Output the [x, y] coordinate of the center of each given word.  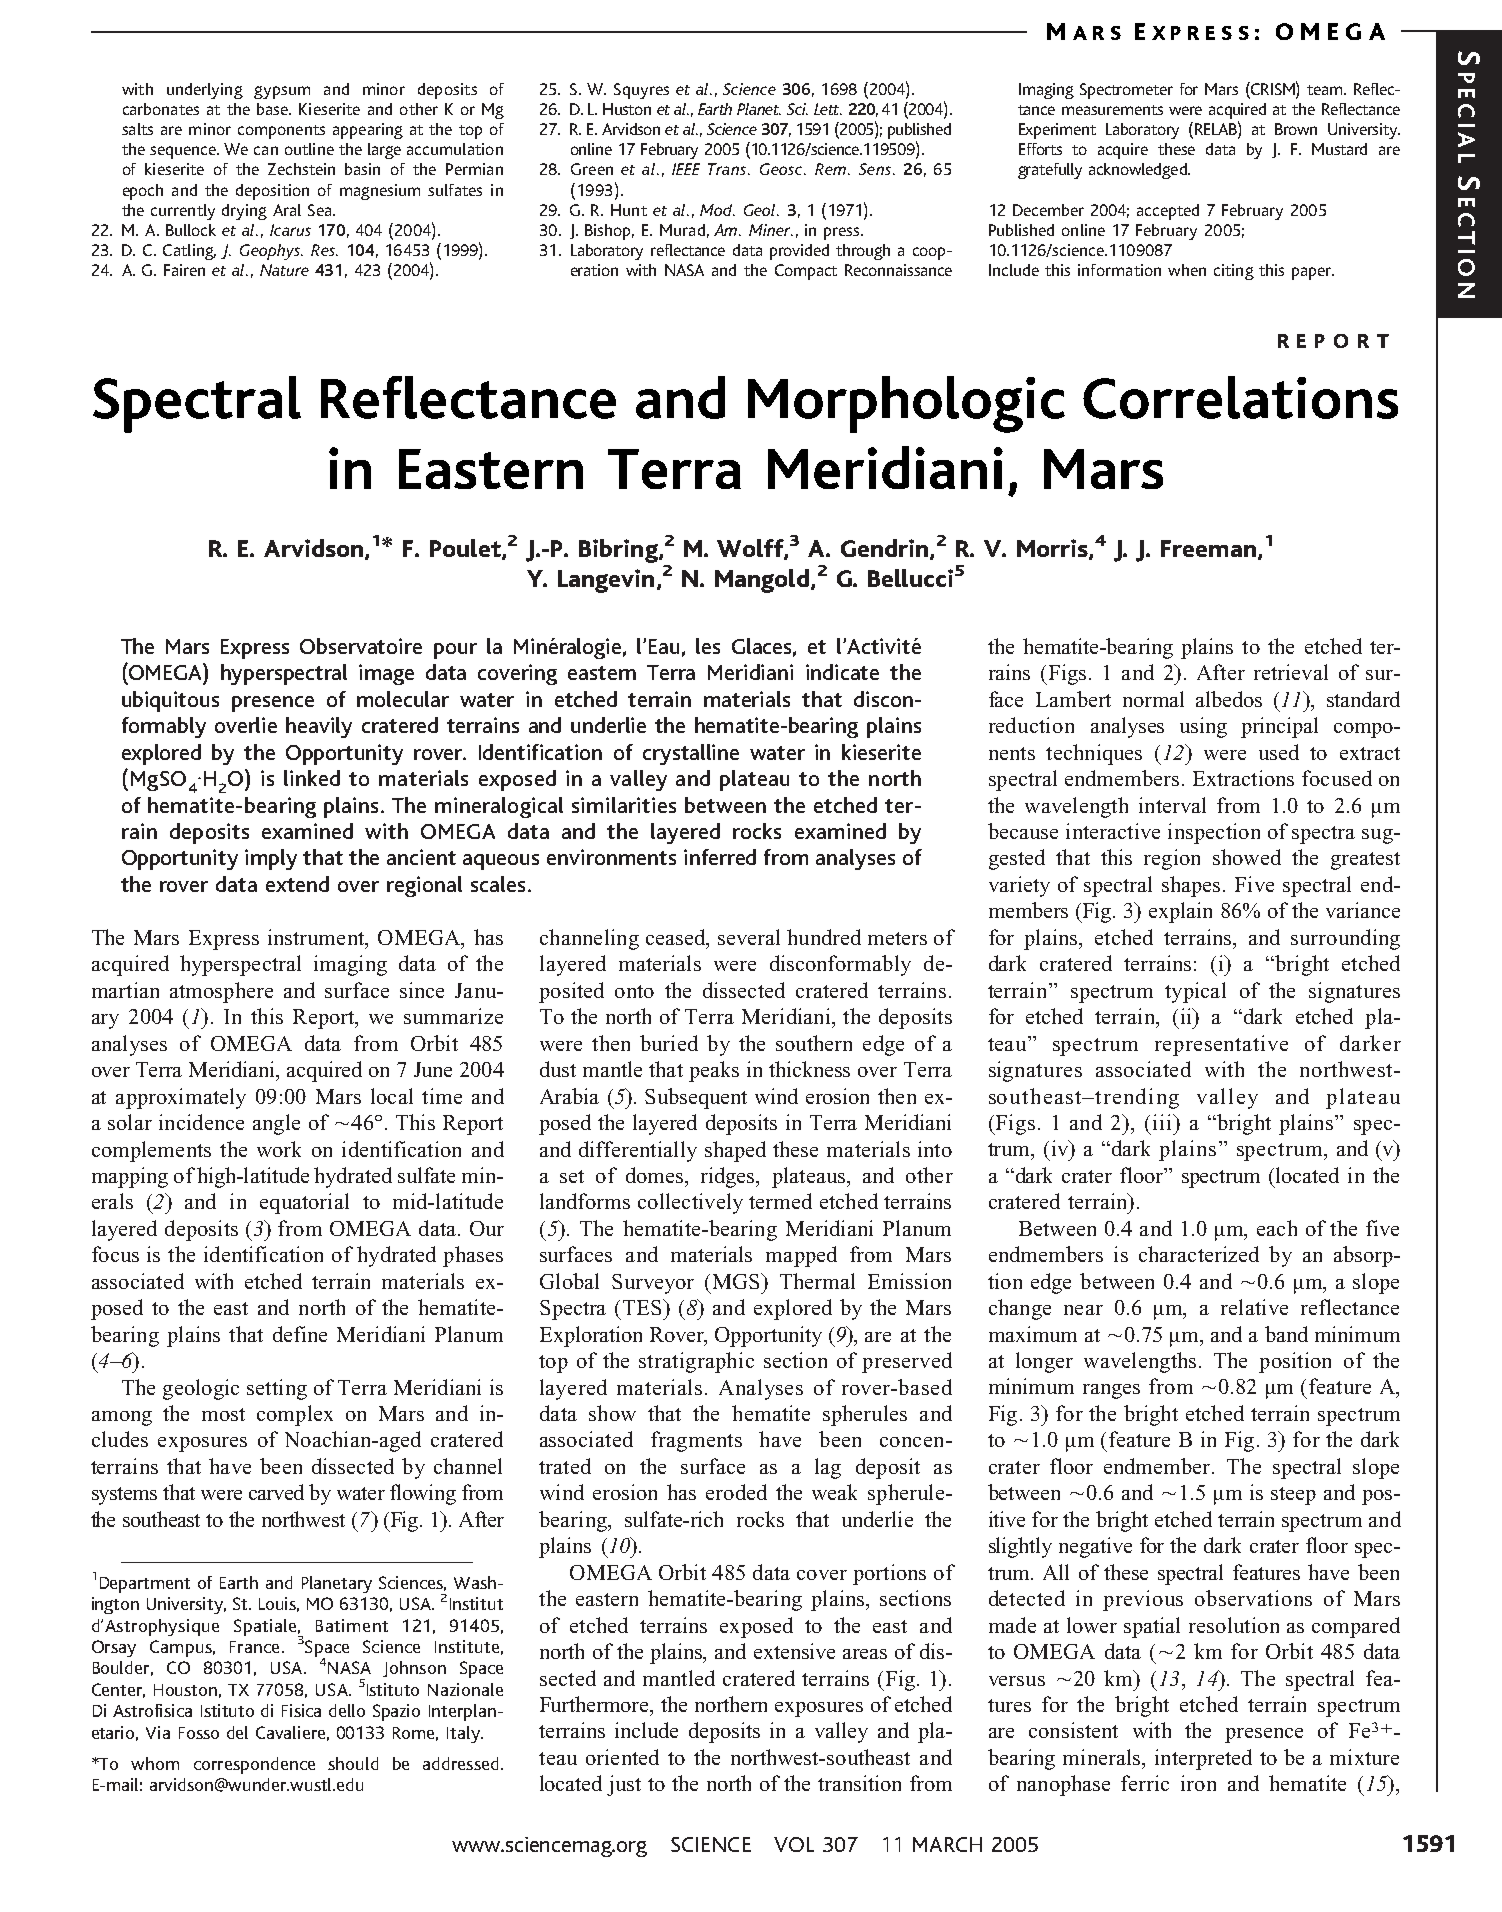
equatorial [304, 1203]
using [1203, 727]
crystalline [691, 754]
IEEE [686, 169]
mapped [801, 1256]
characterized [1199, 1254]
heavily [319, 727]
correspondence [254, 1765]
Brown [1296, 129]
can [266, 150]
